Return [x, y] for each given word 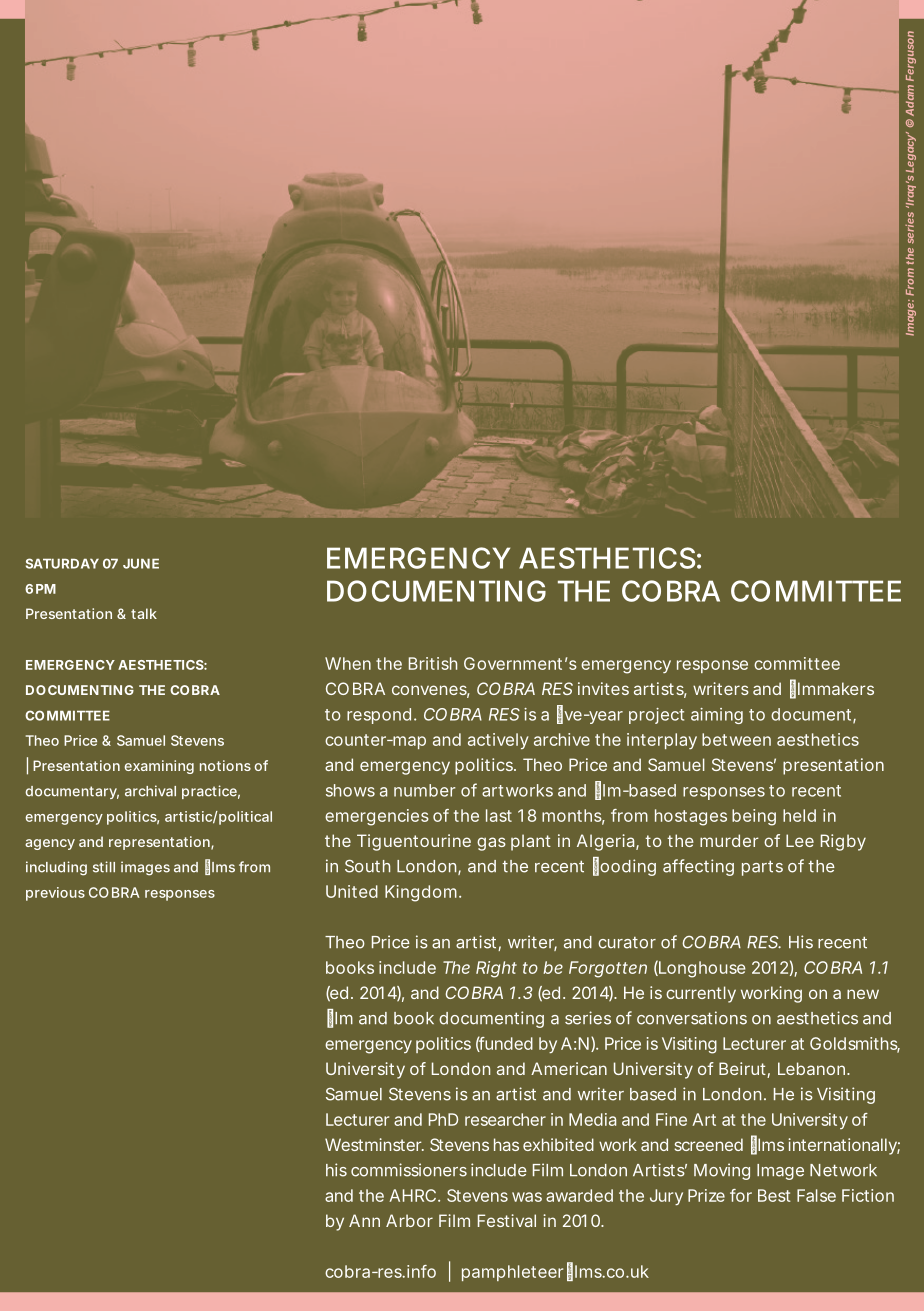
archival [150, 791]
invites [603, 688]
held [799, 815]
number [424, 790]
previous [55, 894]
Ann [364, 1220]
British [433, 663]
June [141, 564]
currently [701, 994]
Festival [507, 1220]
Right [496, 969]
